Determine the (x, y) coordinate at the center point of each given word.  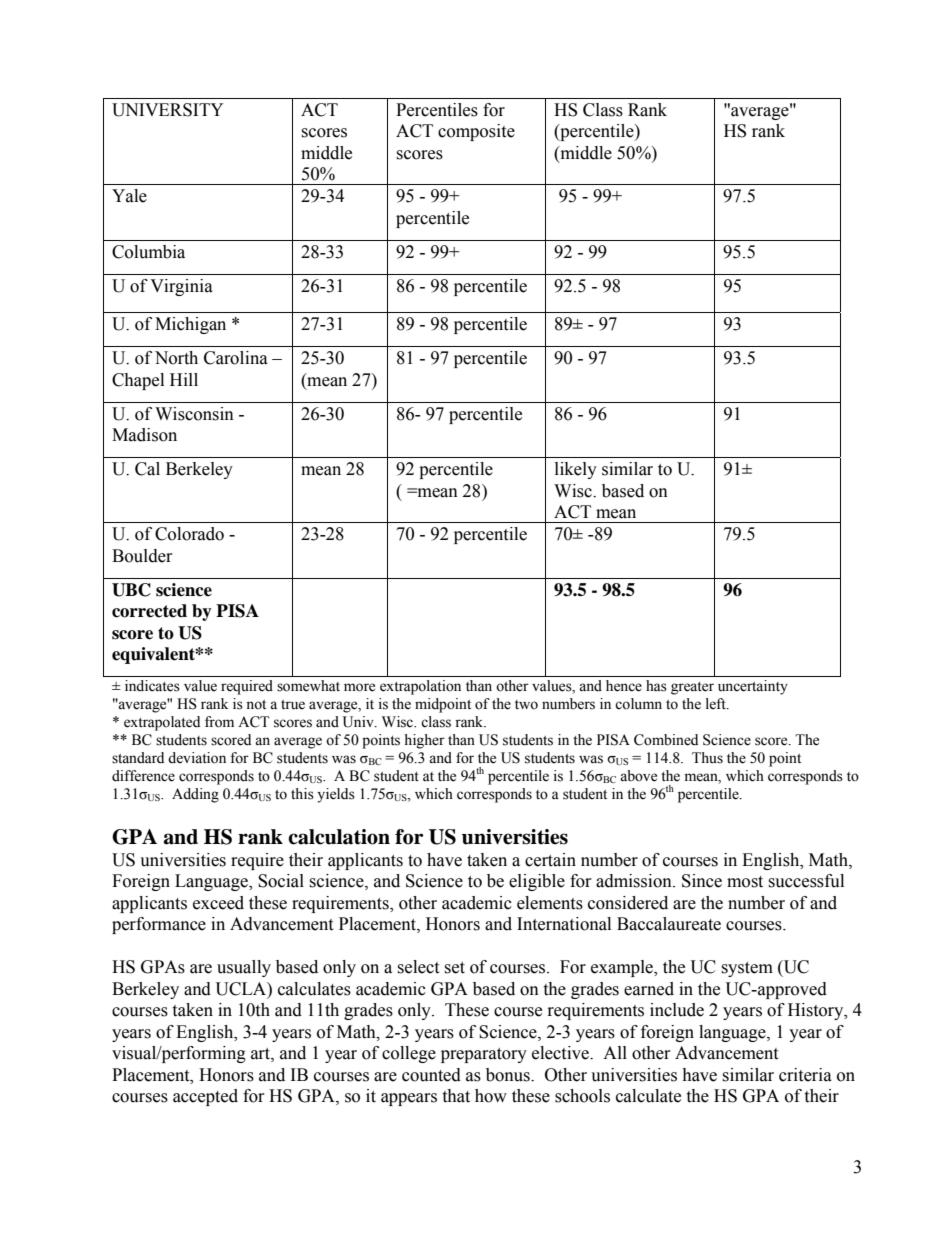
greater (692, 688)
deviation (197, 758)
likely (576, 470)
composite (476, 132)
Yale (129, 196)
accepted (205, 1097)
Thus (707, 758)
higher (424, 741)
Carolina (236, 358)
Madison (144, 435)
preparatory (484, 1055)
